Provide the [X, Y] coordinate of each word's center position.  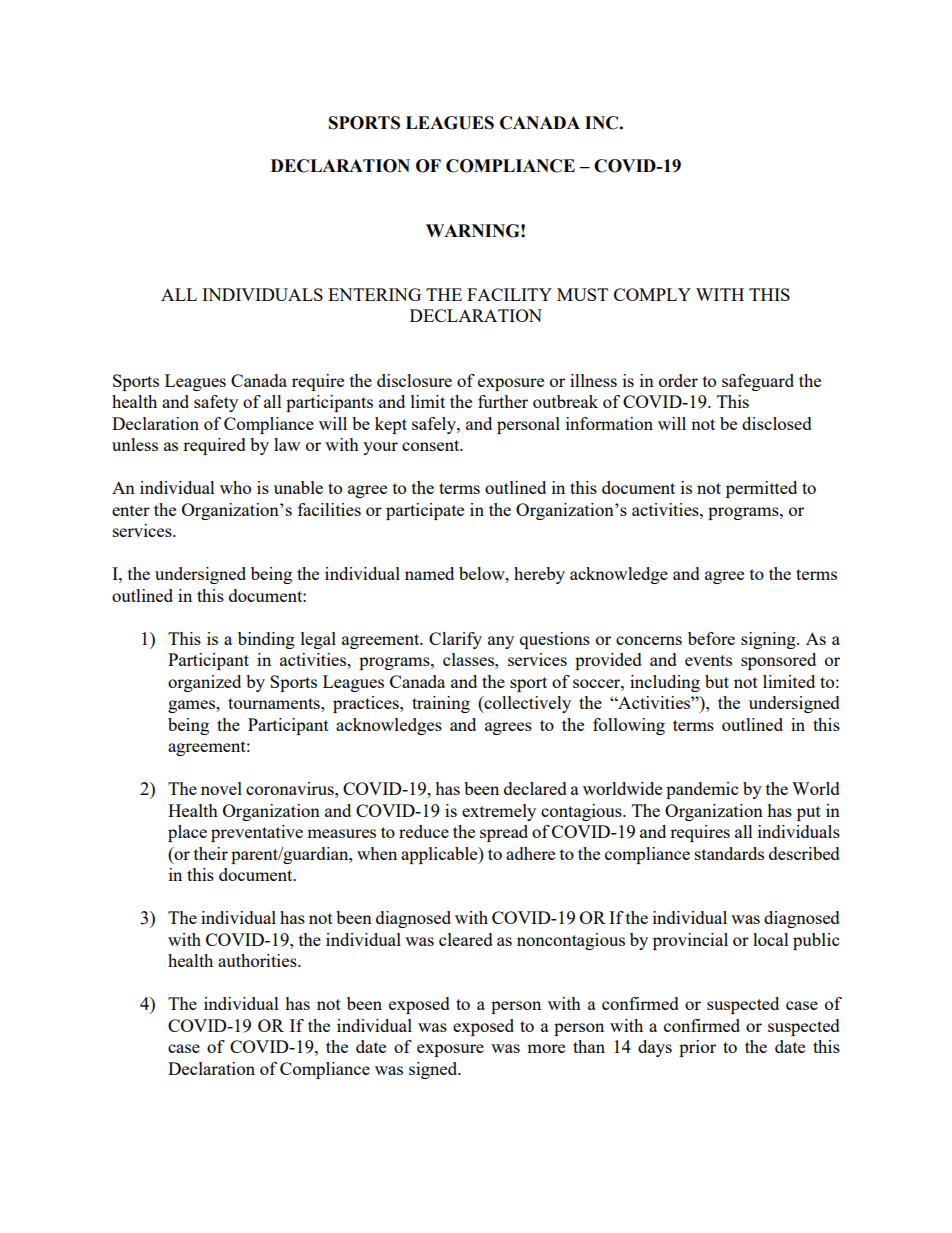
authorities [258, 960]
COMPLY [652, 294]
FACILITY [509, 294]
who [235, 487]
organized [204, 683]
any [501, 642]
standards [729, 853]
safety [216, 403]
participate [425, 511]
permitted [761, 489]
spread [504, 833]
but [717, 681]
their [211, 853]
